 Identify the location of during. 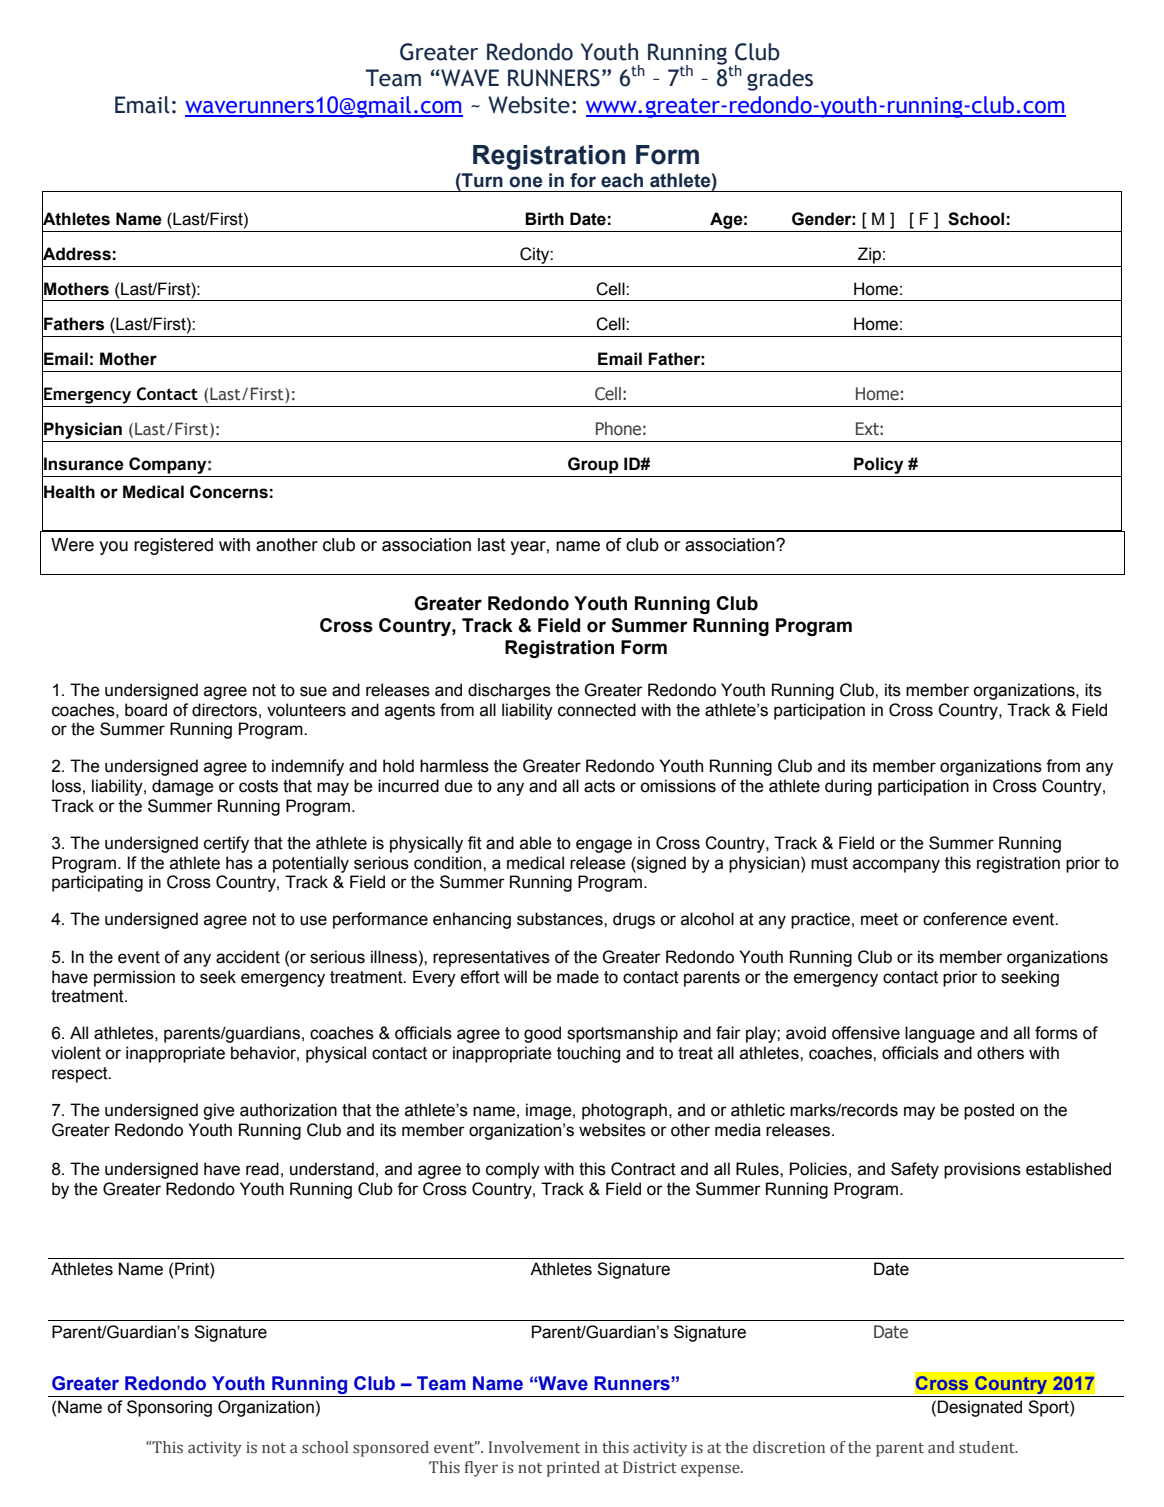
(848, 787).
